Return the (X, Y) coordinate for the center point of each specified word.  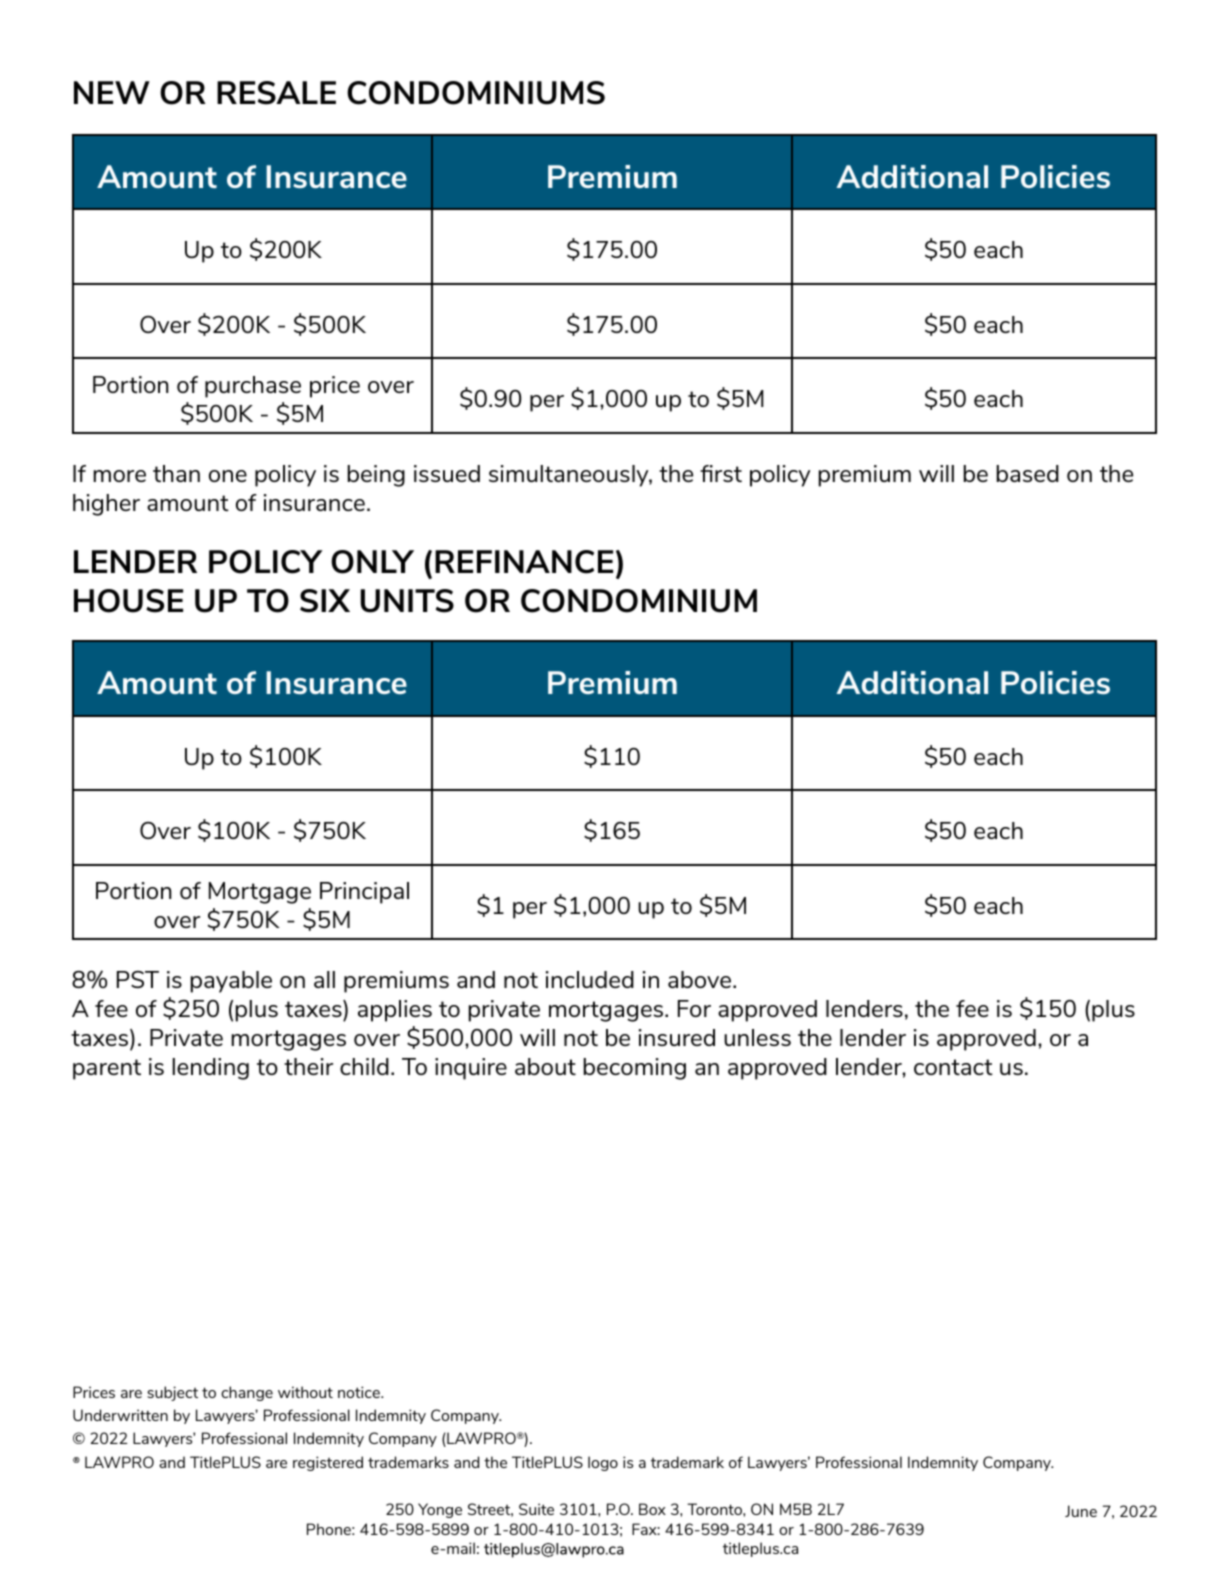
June (1081, 1511)
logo (603, 1463)
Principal (364, 893)
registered (328, 1463)
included (590, 979)
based (1028, 473)
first (721, 473)
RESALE (276, 93)
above (699, 979)
